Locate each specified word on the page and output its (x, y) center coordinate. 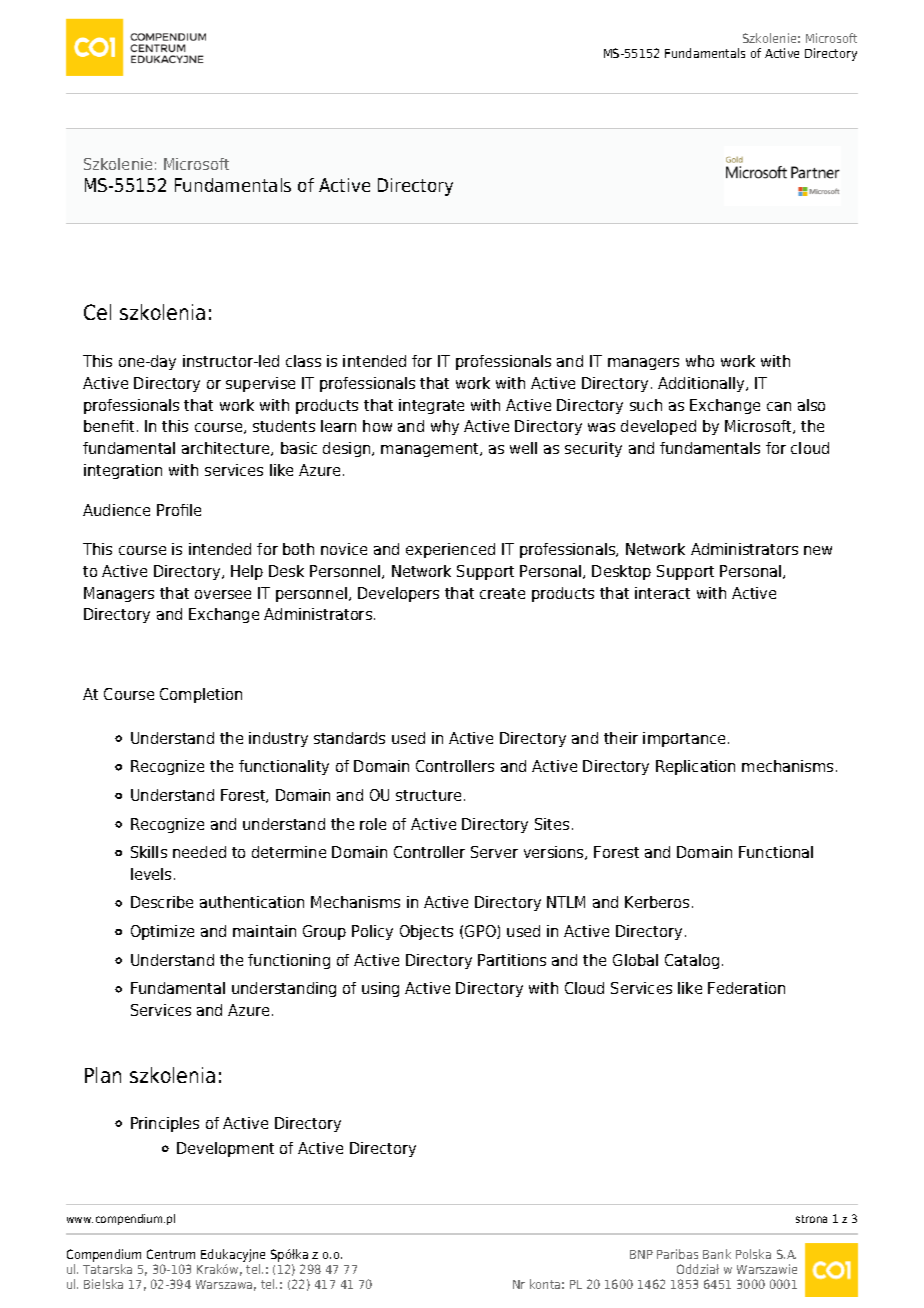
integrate (431, 406)
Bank (717, 1254)
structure (430, 795)
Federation (746, 988)
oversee (223, 594)
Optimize (162, 932)
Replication (695, 767)
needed (199, 852)
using (380, 989)
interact (662, 593)
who (700, 361)
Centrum (171, 1254)
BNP (641, 1254)
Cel (97, 312)
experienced (450, 550)
